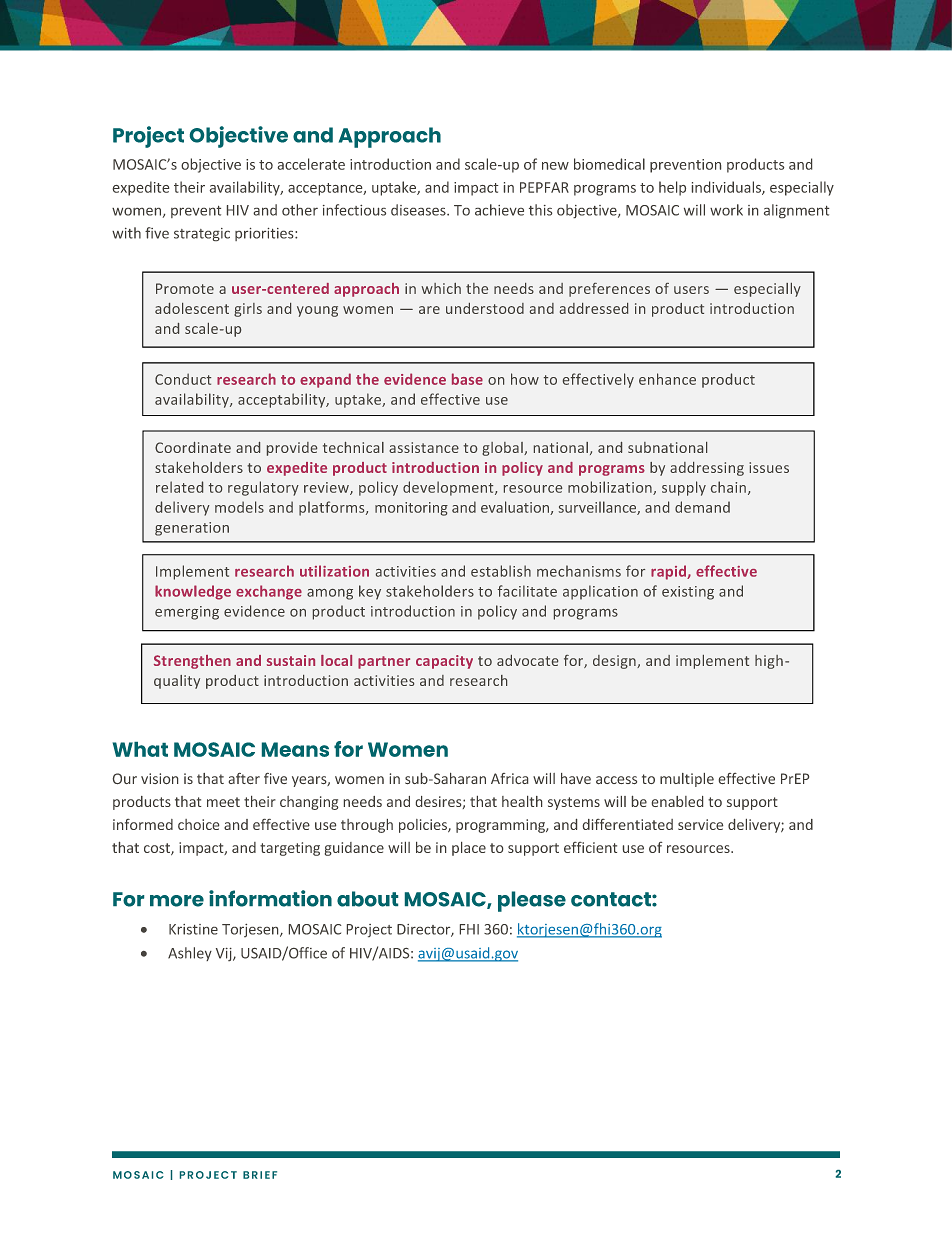 The width and height of the screenshot is (952, 1233). I want to click on Africa, so click(509, 778).
